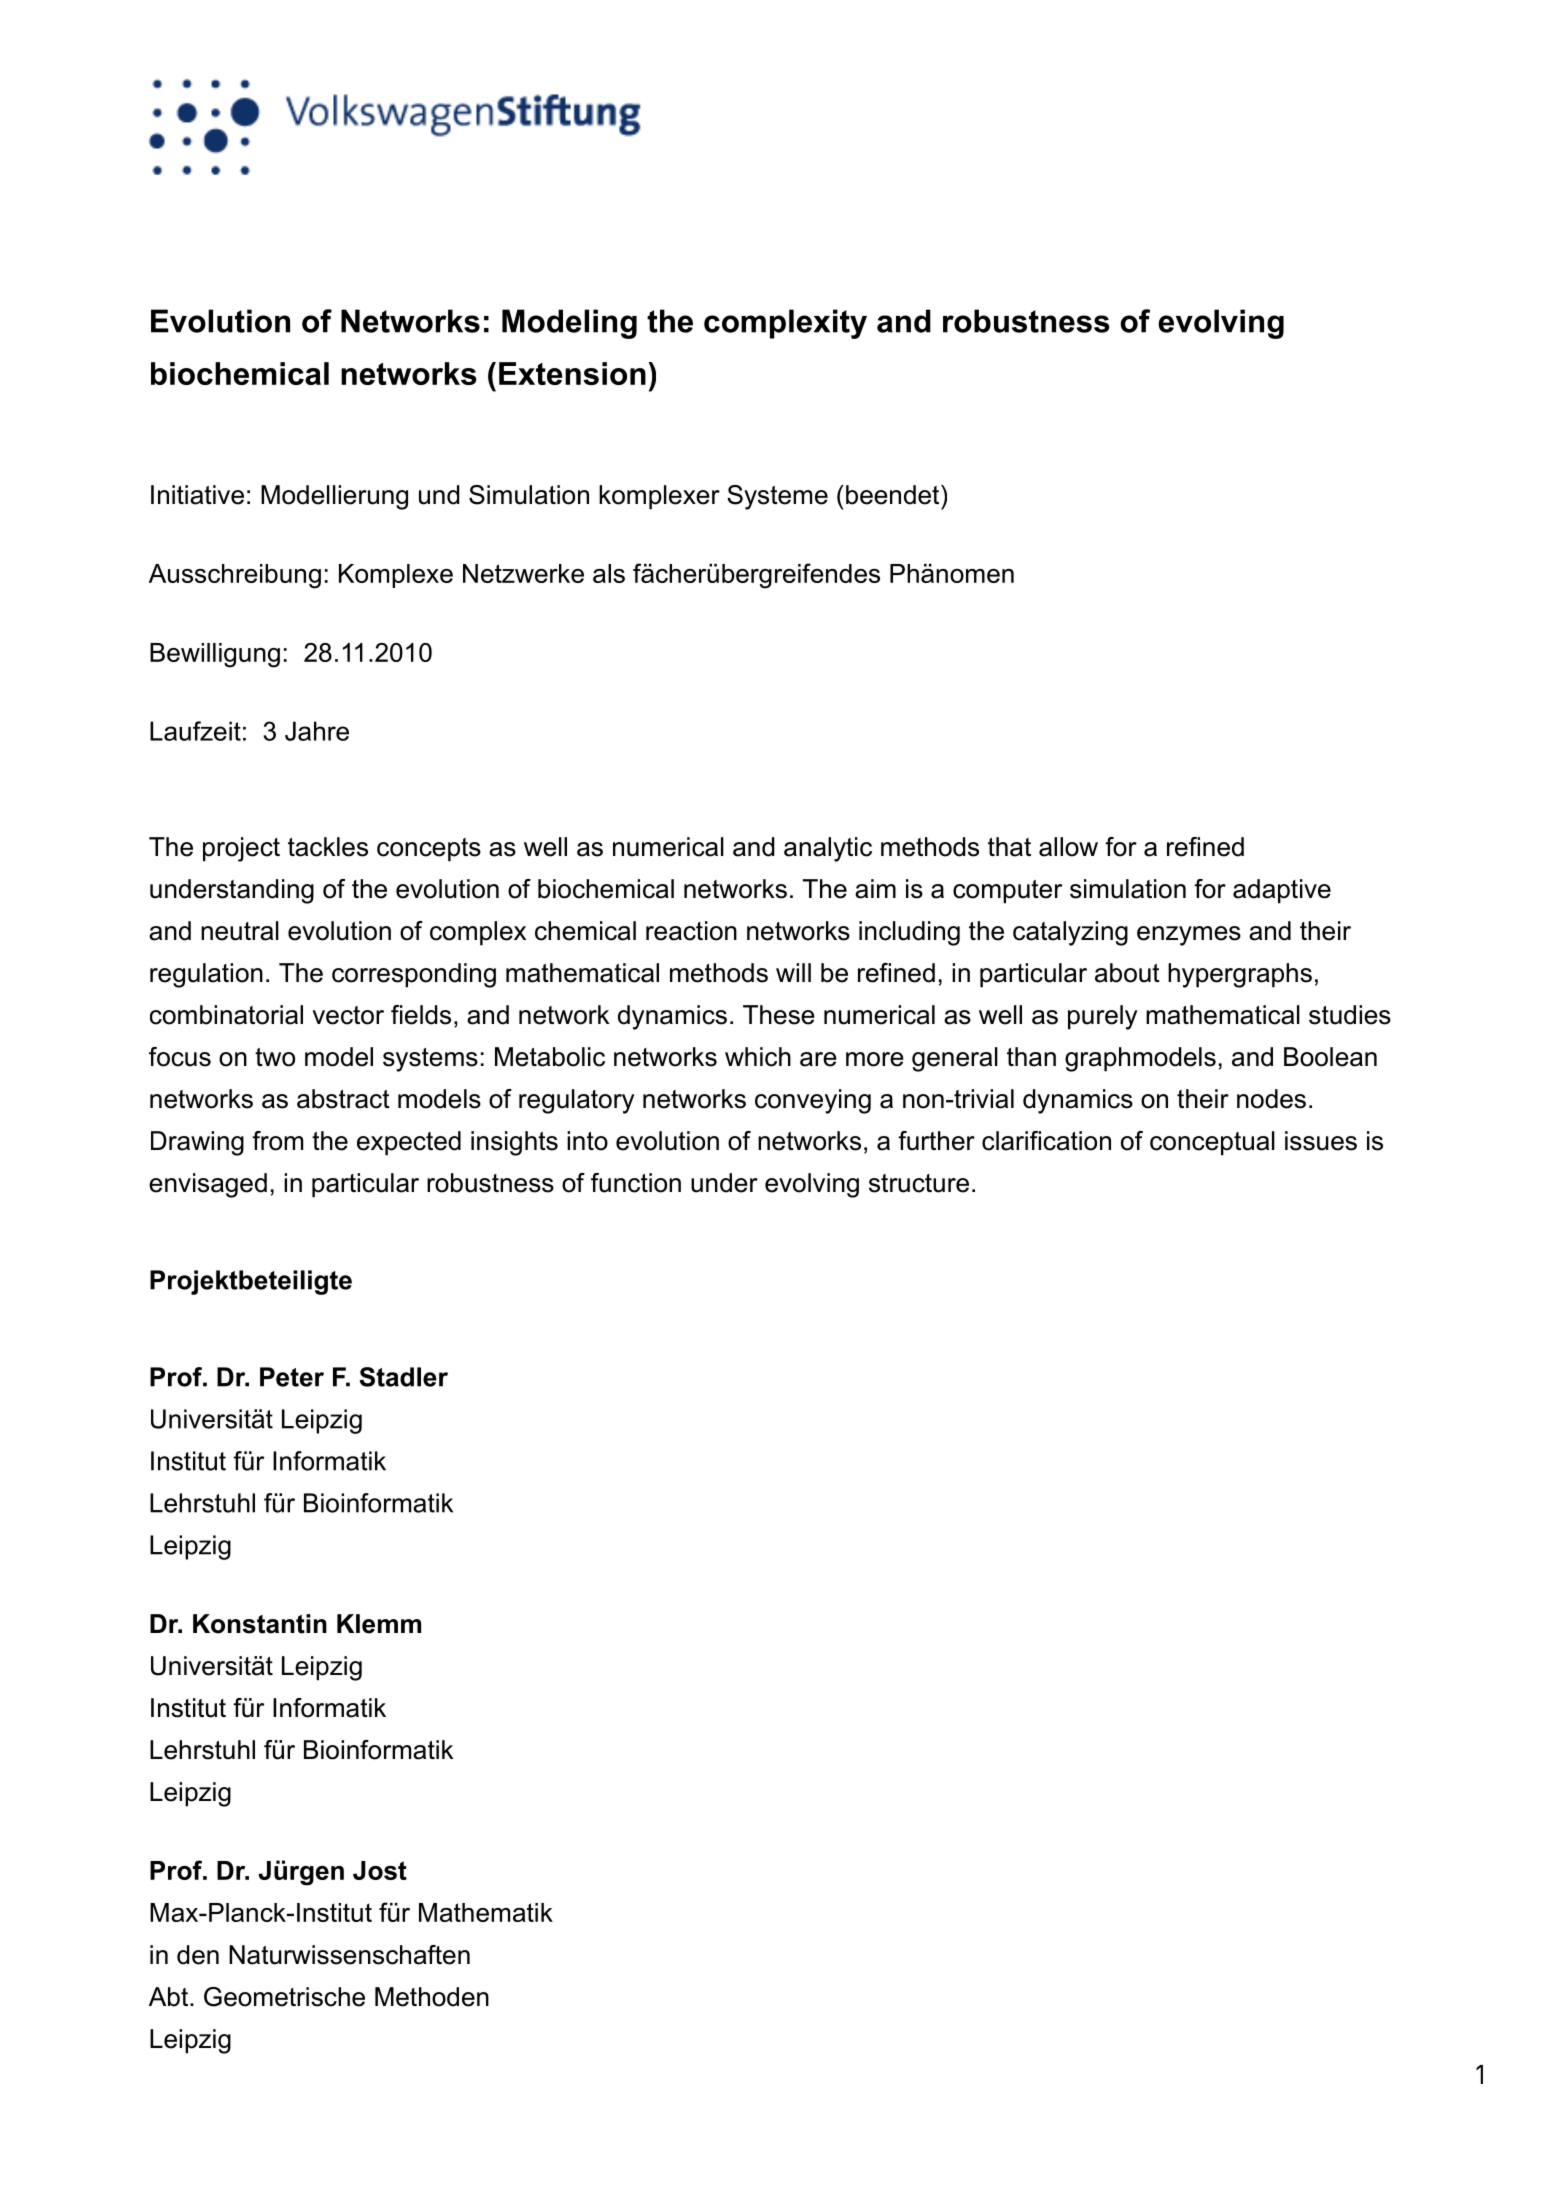 The height and width of the page is (2211, 1563). What do you see at coordinates (636, 1183) in the page?
I see `function` at bounding box center [636, 1183].
